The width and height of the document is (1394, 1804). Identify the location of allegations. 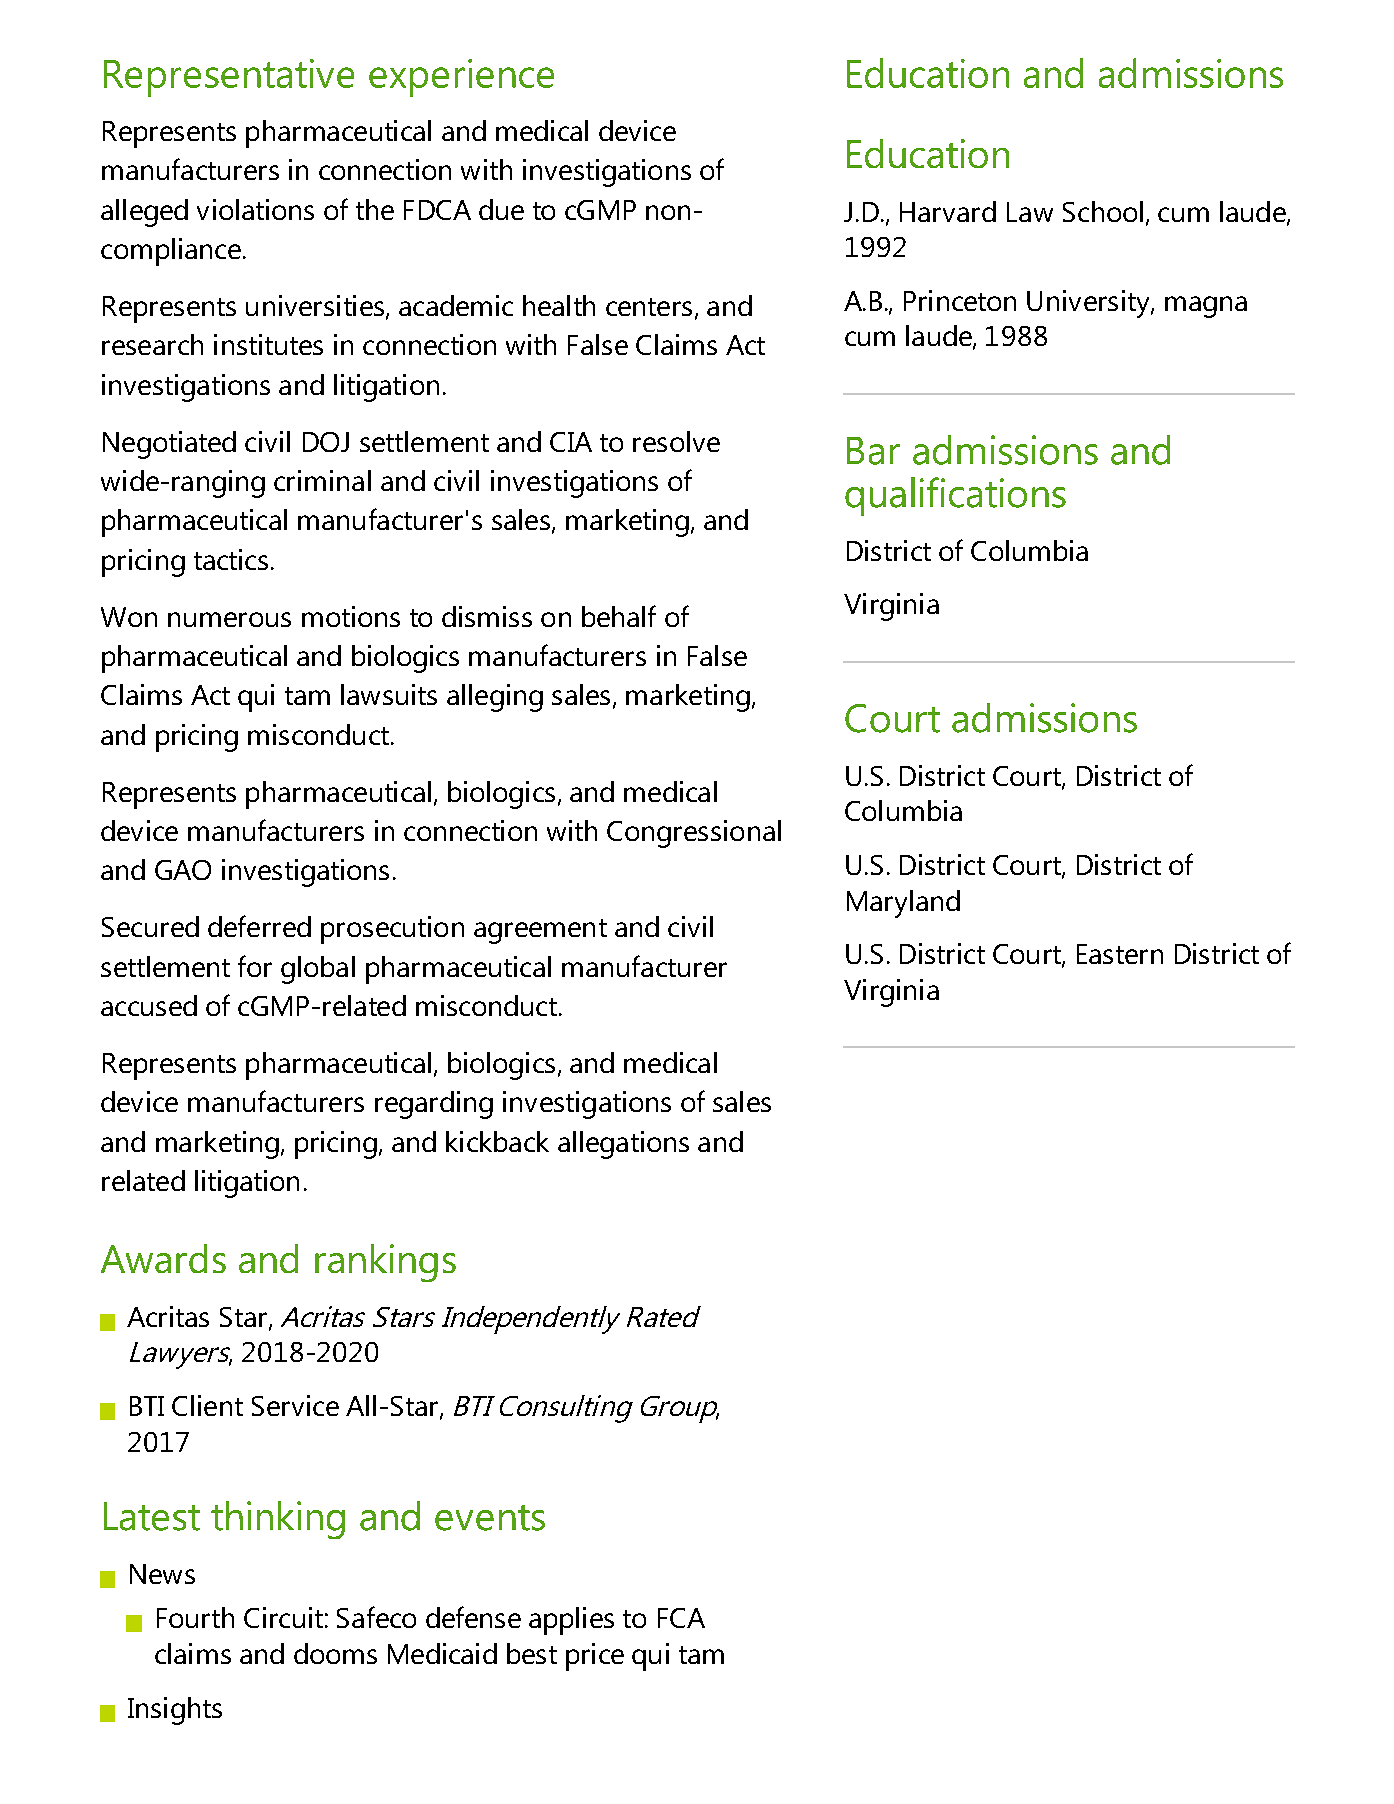
(623, 1145).
